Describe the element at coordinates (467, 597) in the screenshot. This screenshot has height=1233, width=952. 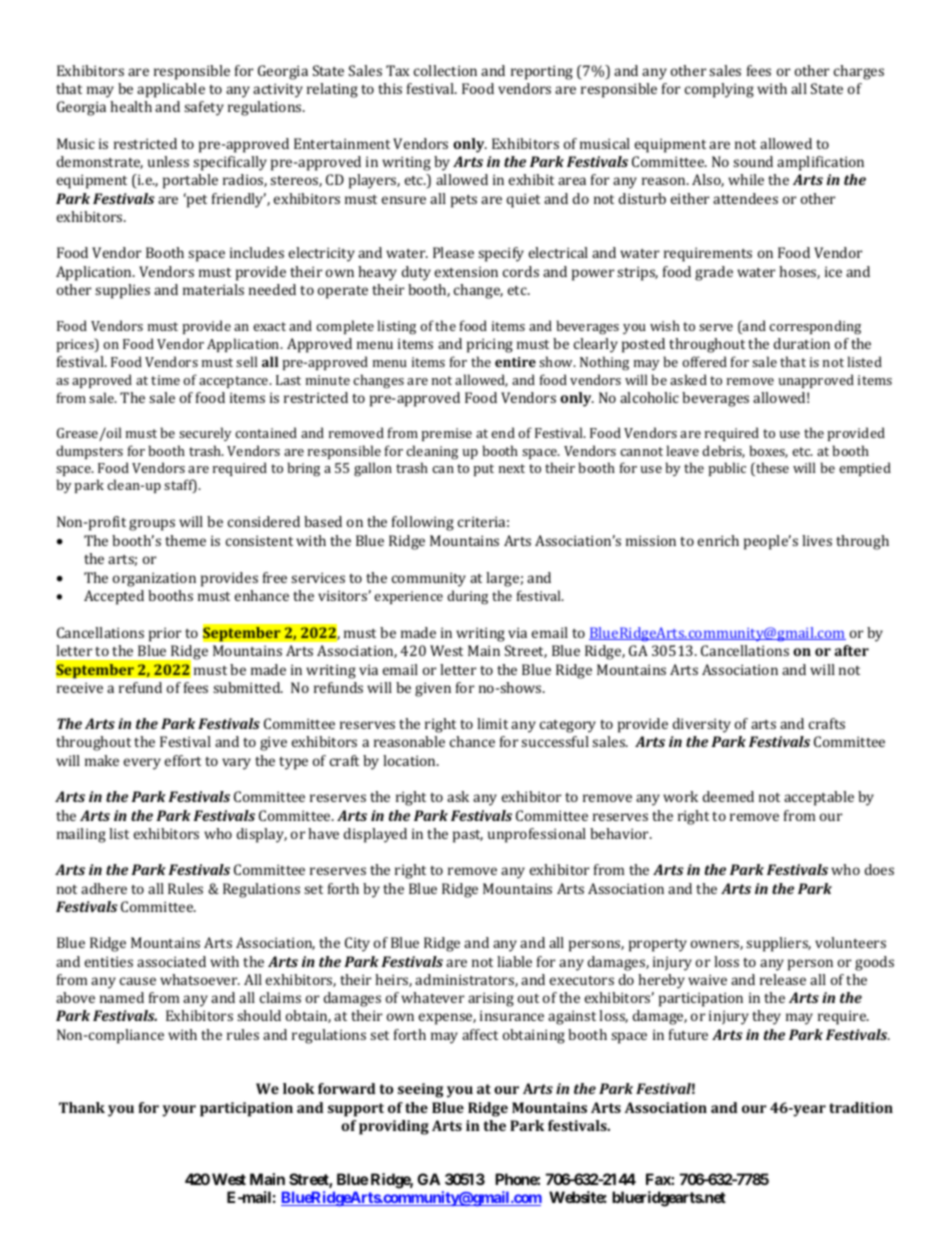
I see `during` at that location.
